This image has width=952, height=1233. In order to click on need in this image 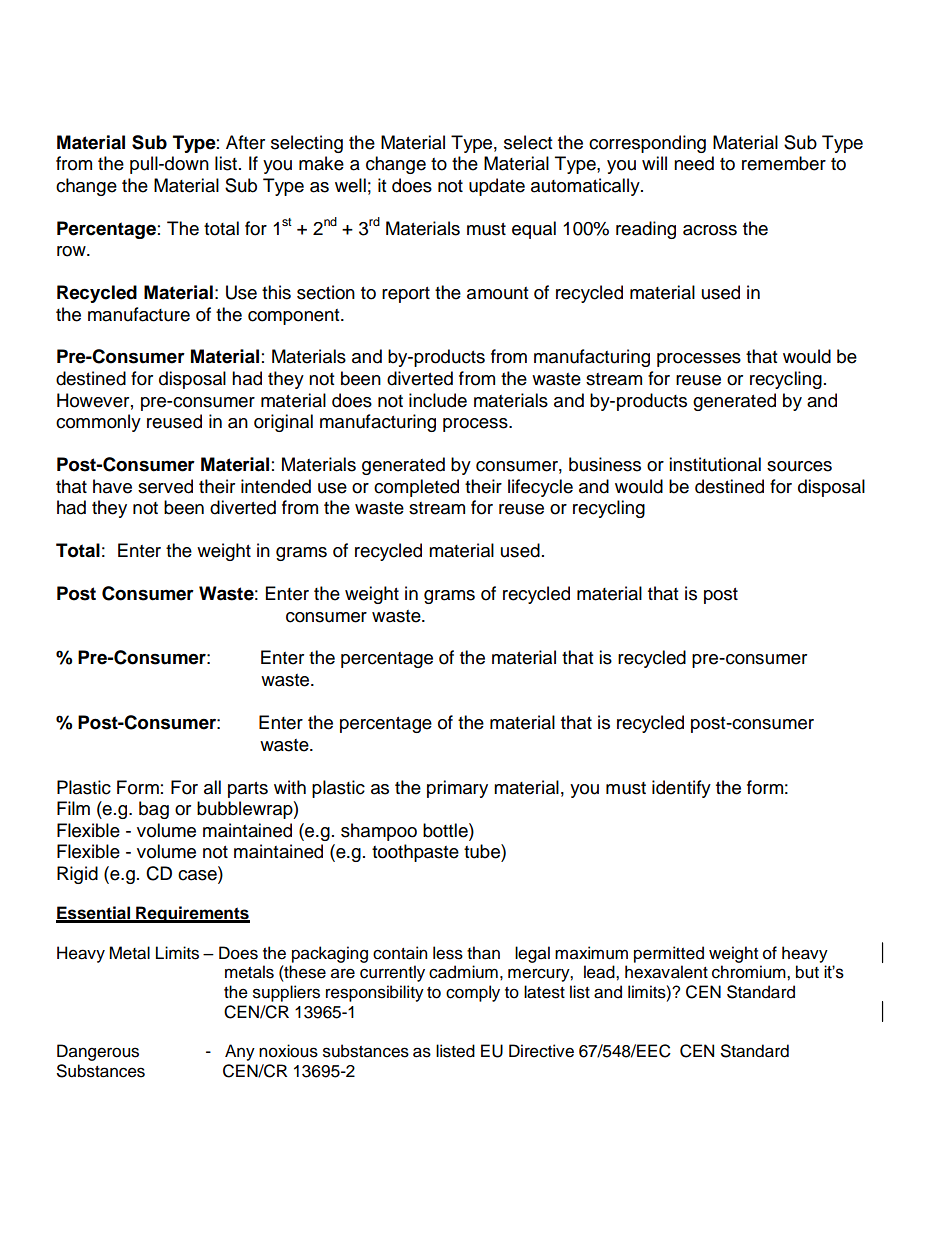, I will do `click(694, 163)`.
